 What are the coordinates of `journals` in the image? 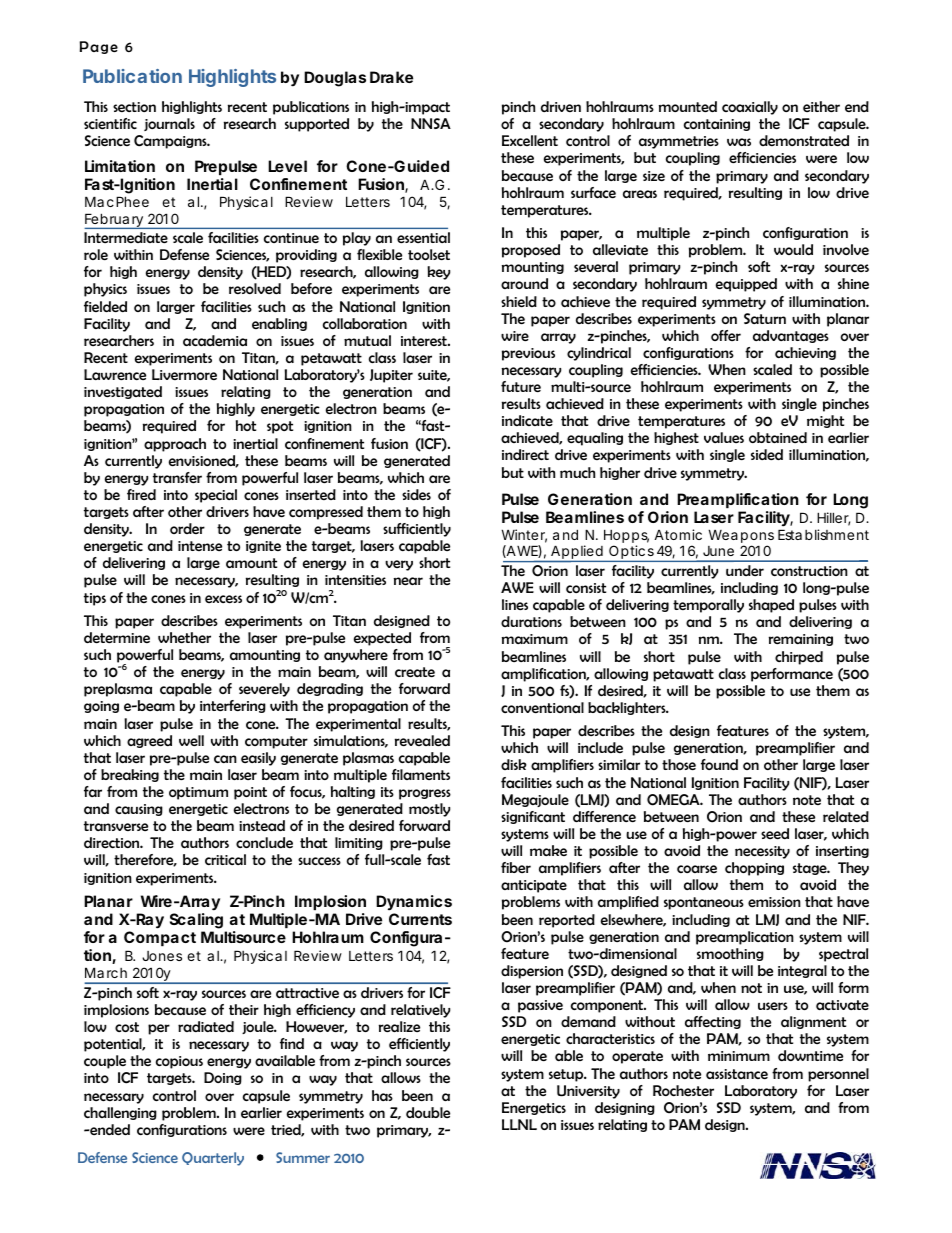 It's located at (169, 124).
